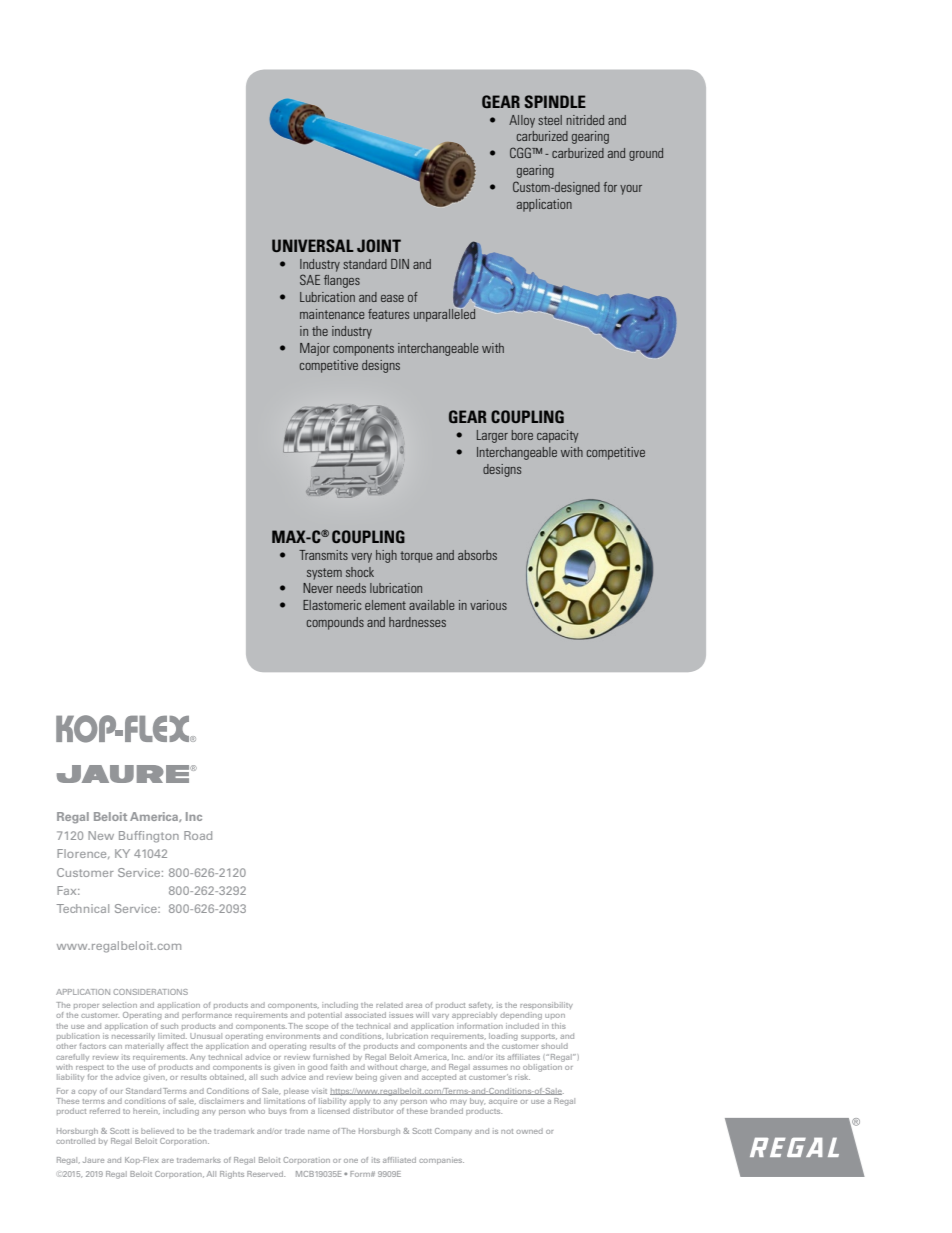  Describe the element at coordinates (323, 555) in the image. I see `Transmits` at that location.
